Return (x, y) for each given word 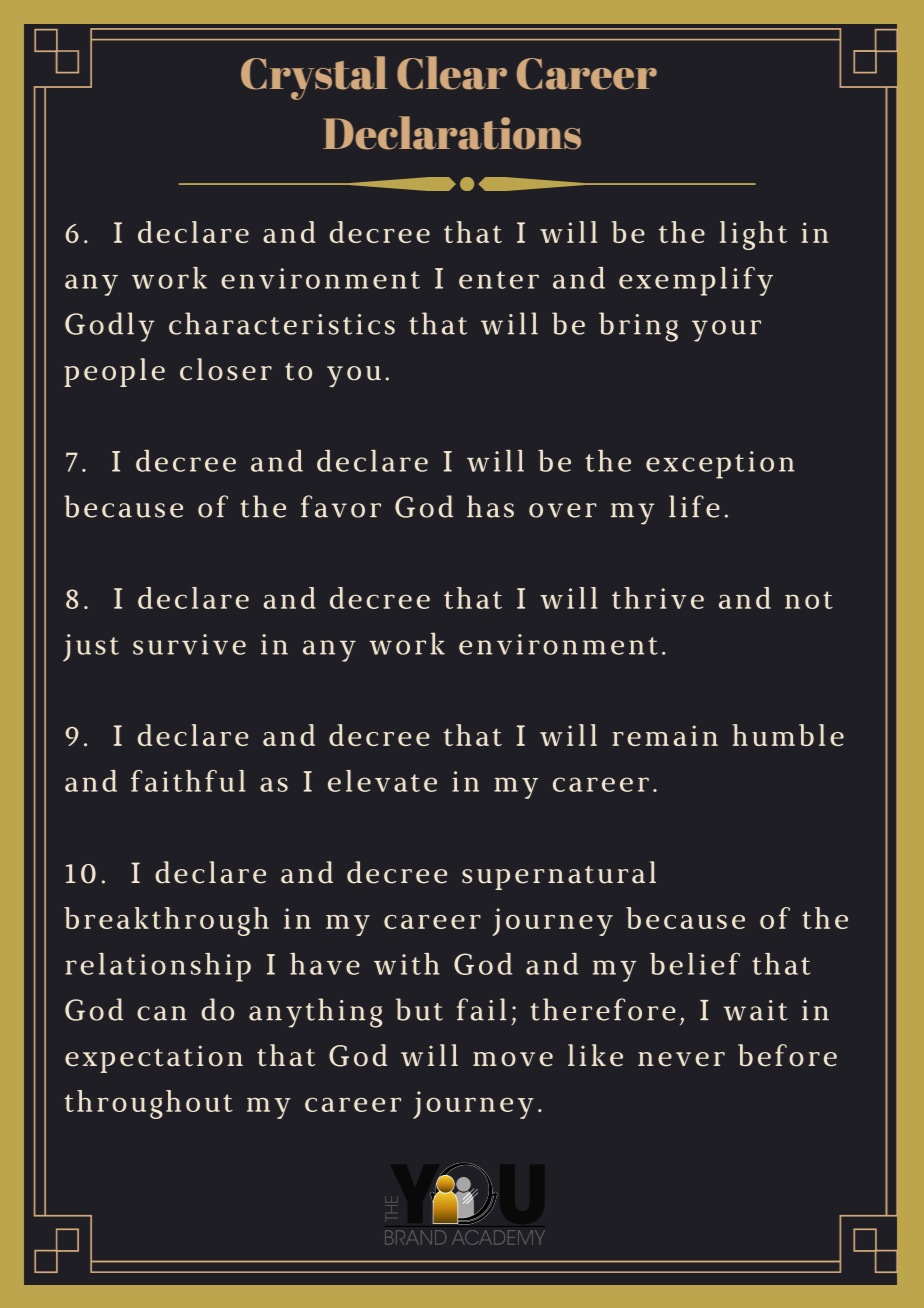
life (694, 506)
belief (695, 963)
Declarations (452, 133)
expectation (154, 1059)
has (490, 506)
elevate (382, 781)
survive (189, 644)
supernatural (559, 875)
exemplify (696, 281)
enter (499, 280)
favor (341, 506)
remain (665, 735)
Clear (452, 73)
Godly (110, 327)
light (753, 235)
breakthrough (166, 921)
